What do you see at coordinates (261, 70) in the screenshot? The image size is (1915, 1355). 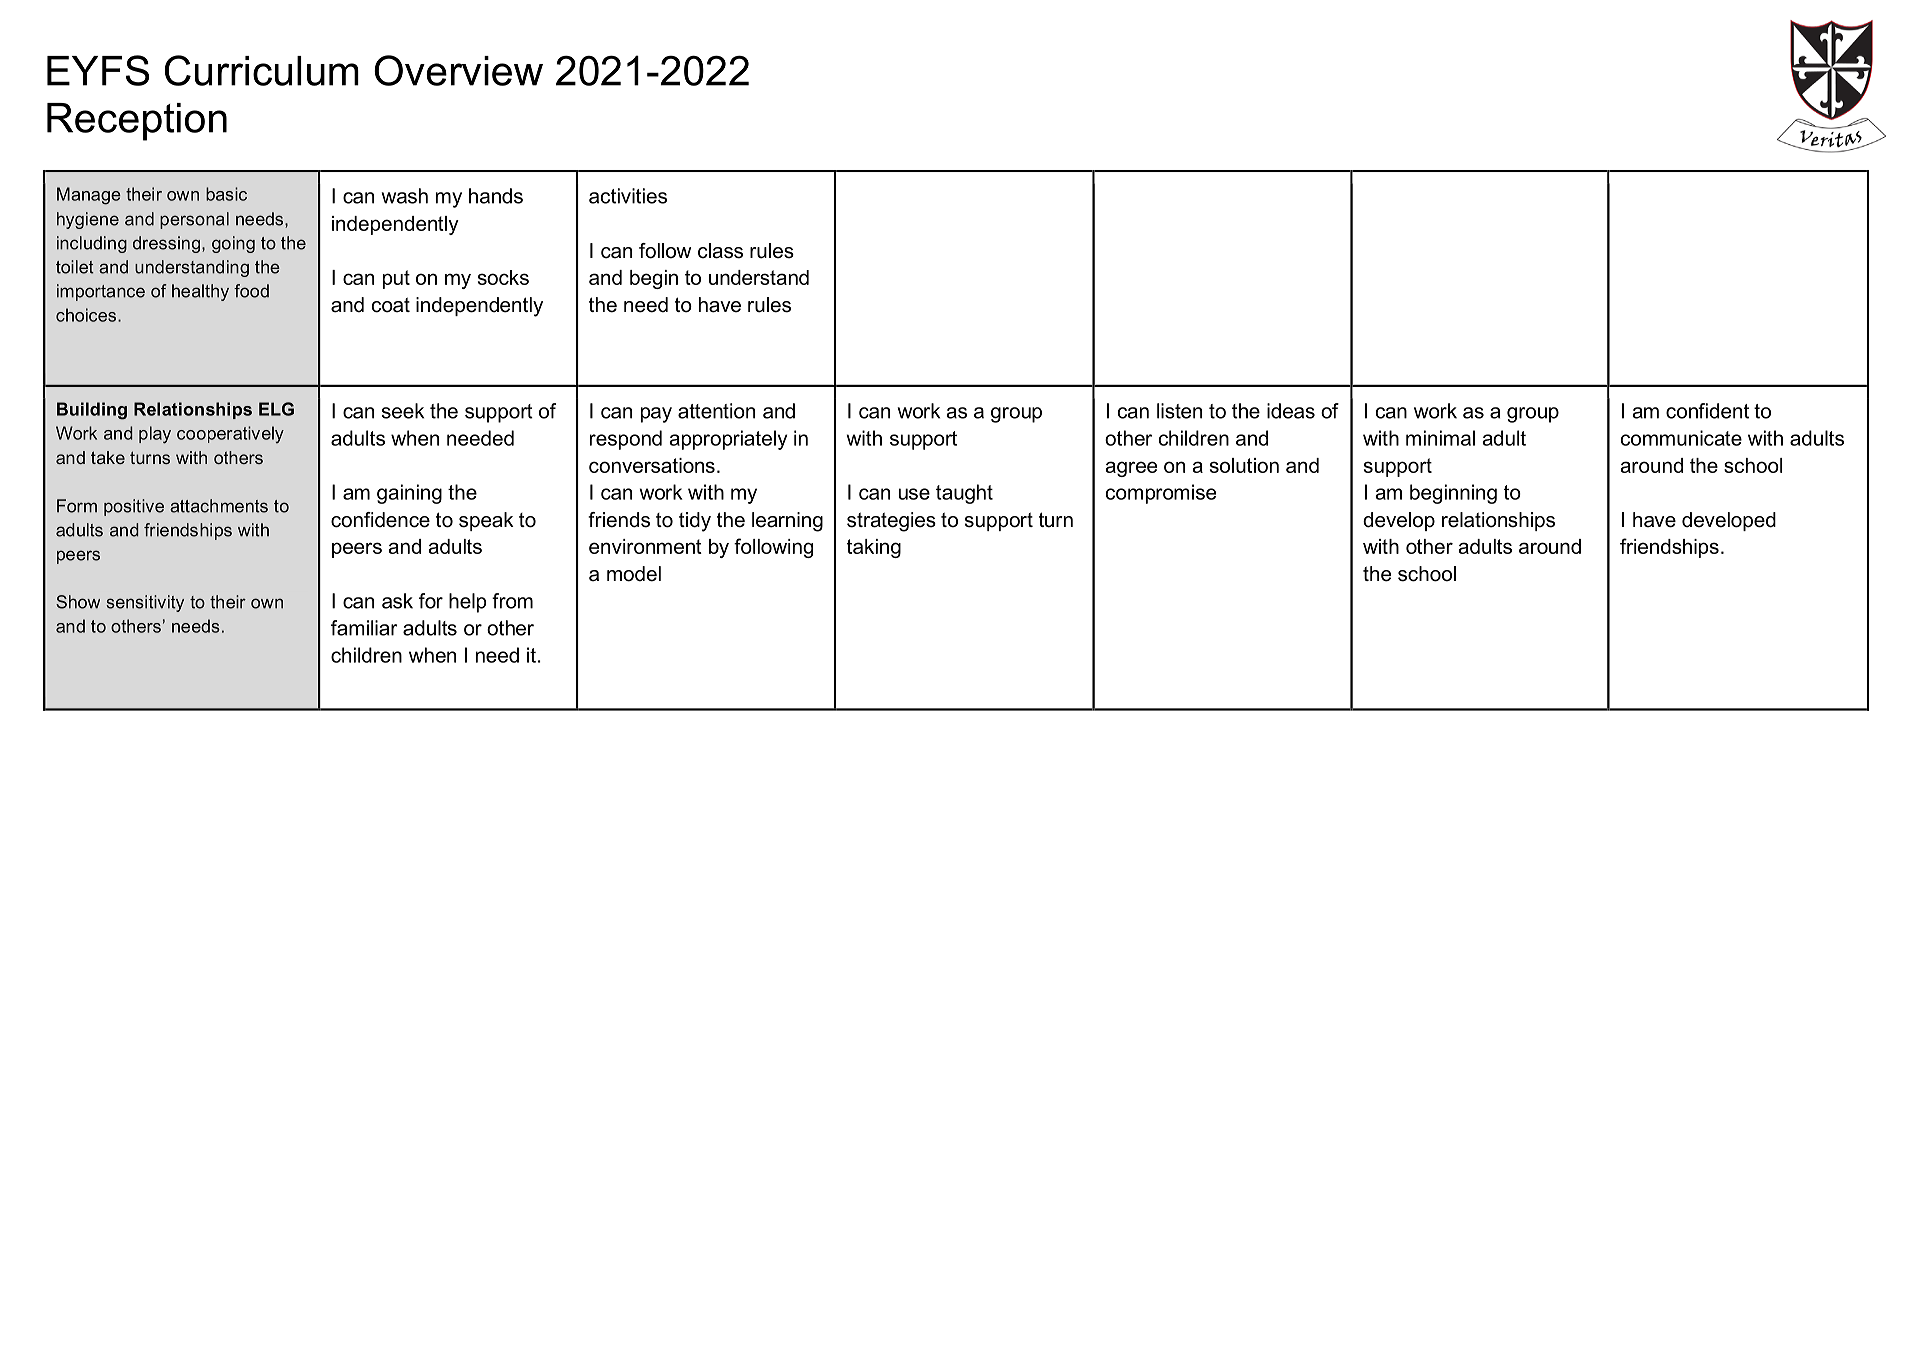 I see `Curriculum` at bounding box center [261, 70].
